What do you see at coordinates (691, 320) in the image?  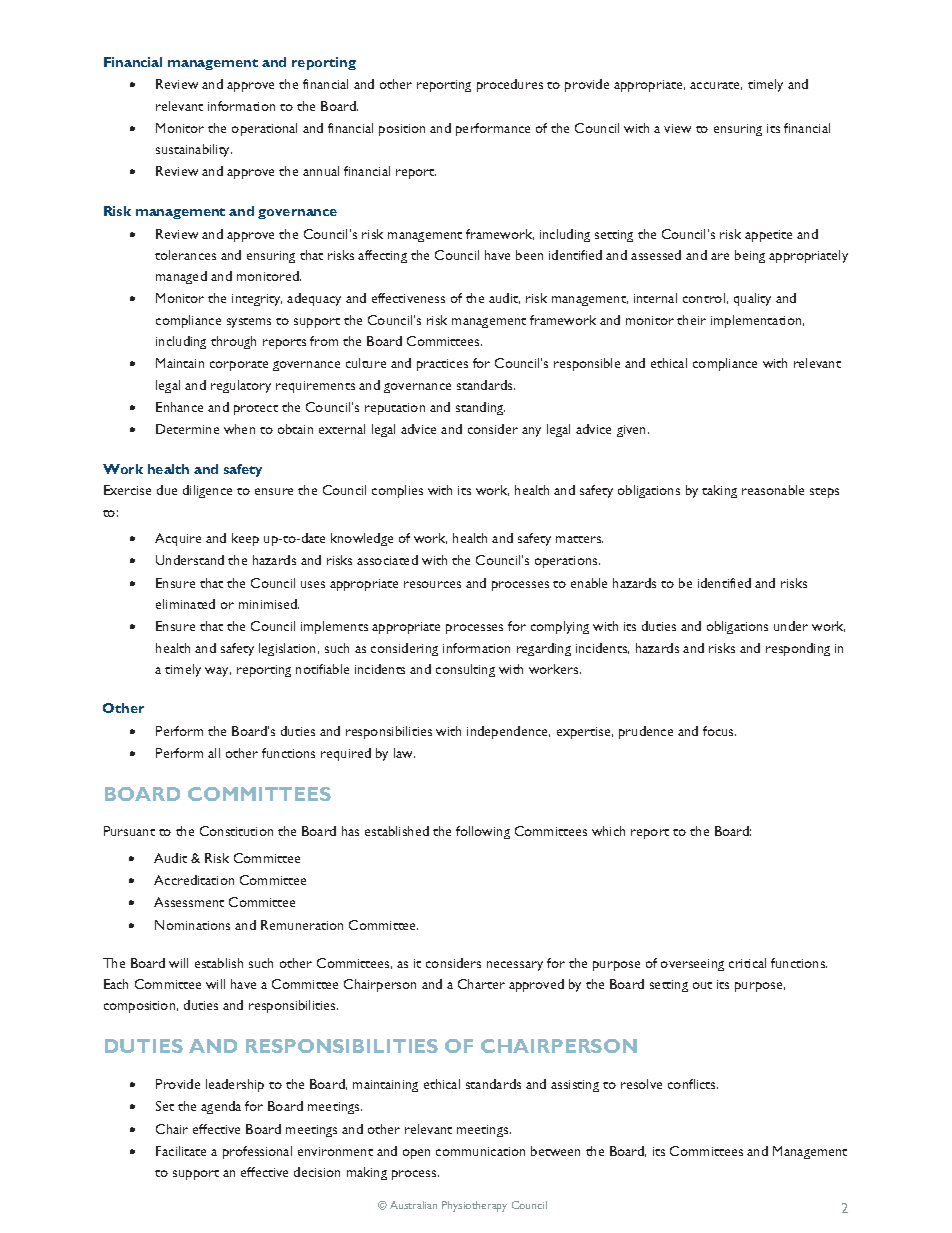 I see `their` at bounding box center [691, 320].
